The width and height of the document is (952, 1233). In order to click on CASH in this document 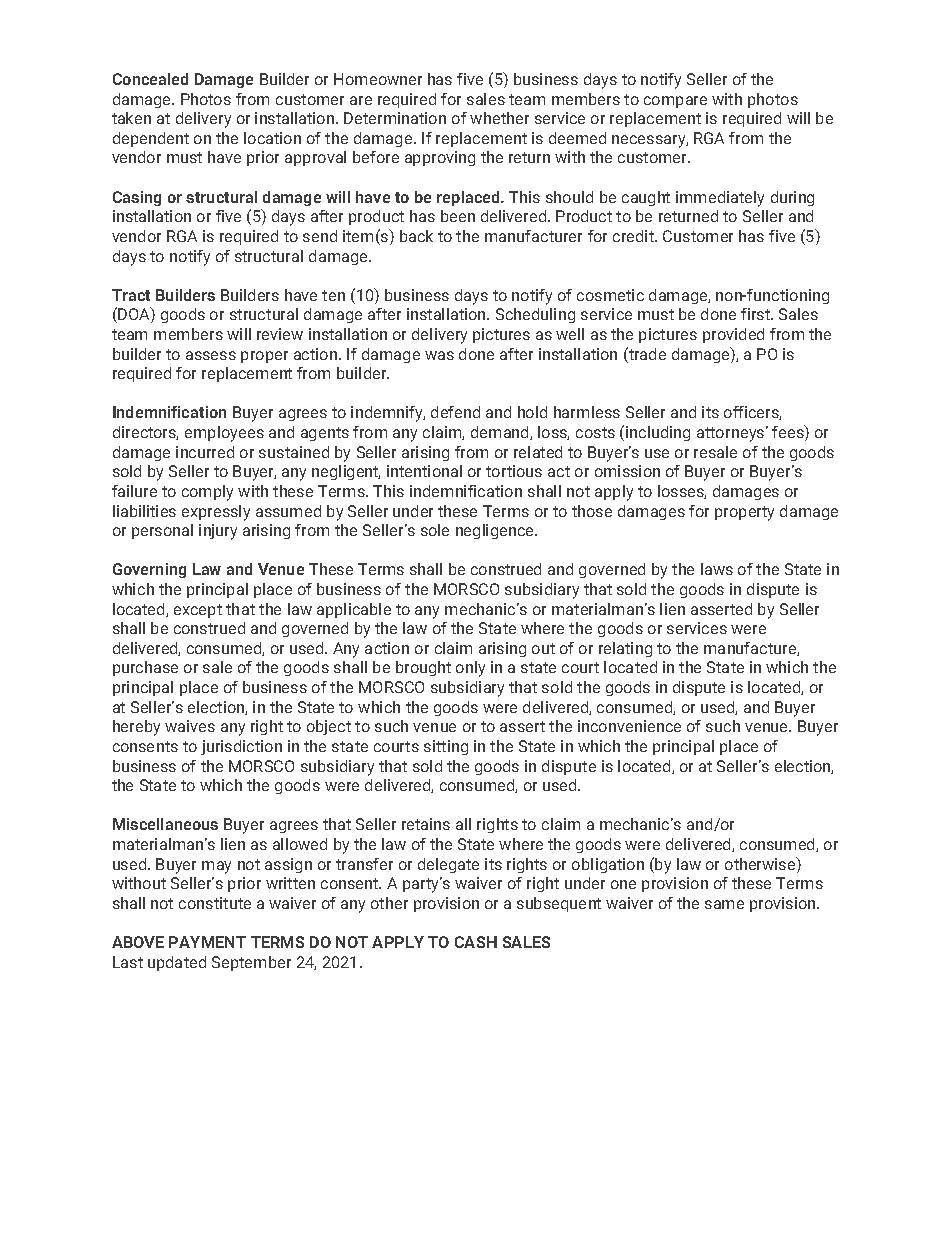, I will do `click(476, 942)`.
